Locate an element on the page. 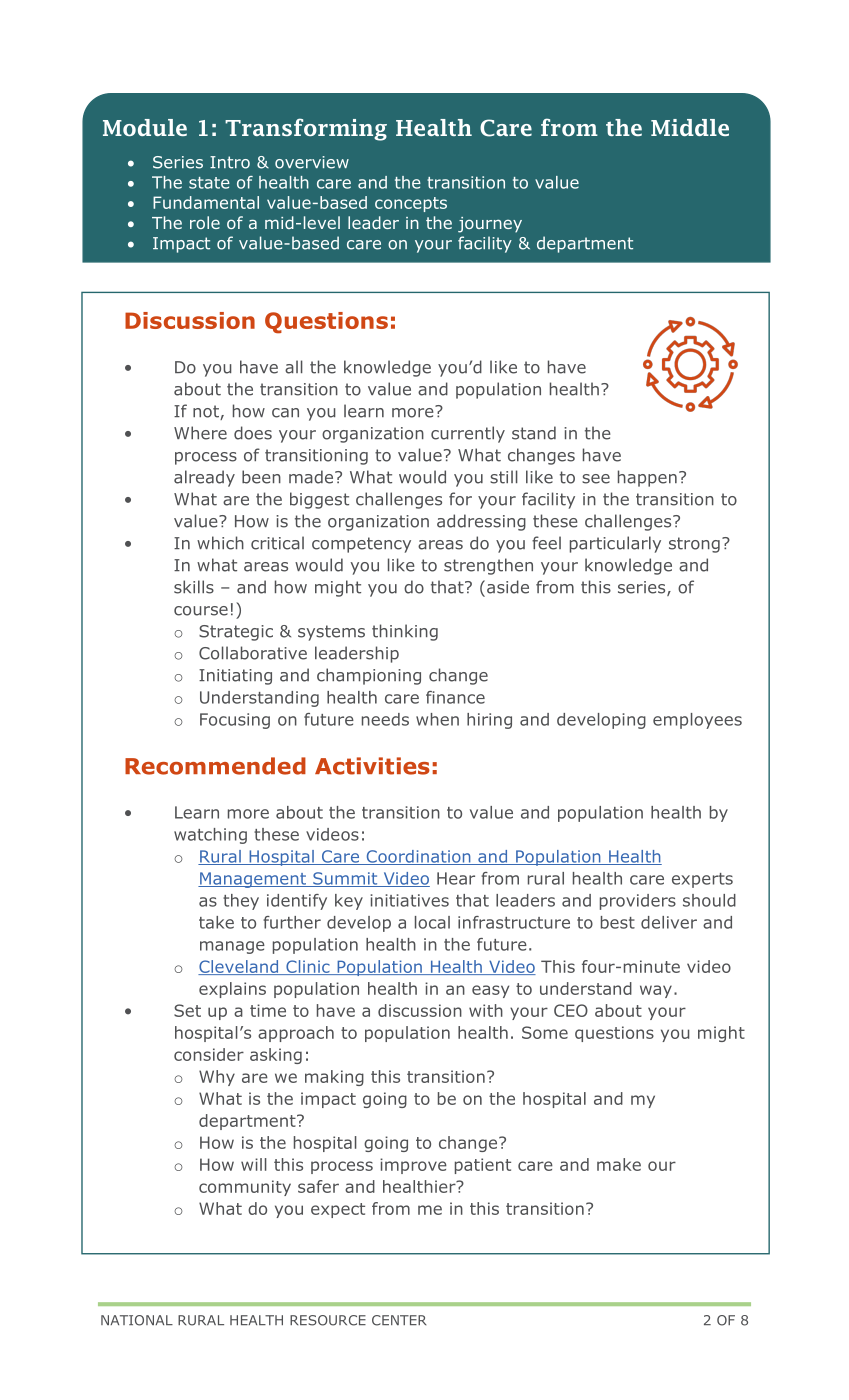  Focusing is located at coordinates (235, 721).
